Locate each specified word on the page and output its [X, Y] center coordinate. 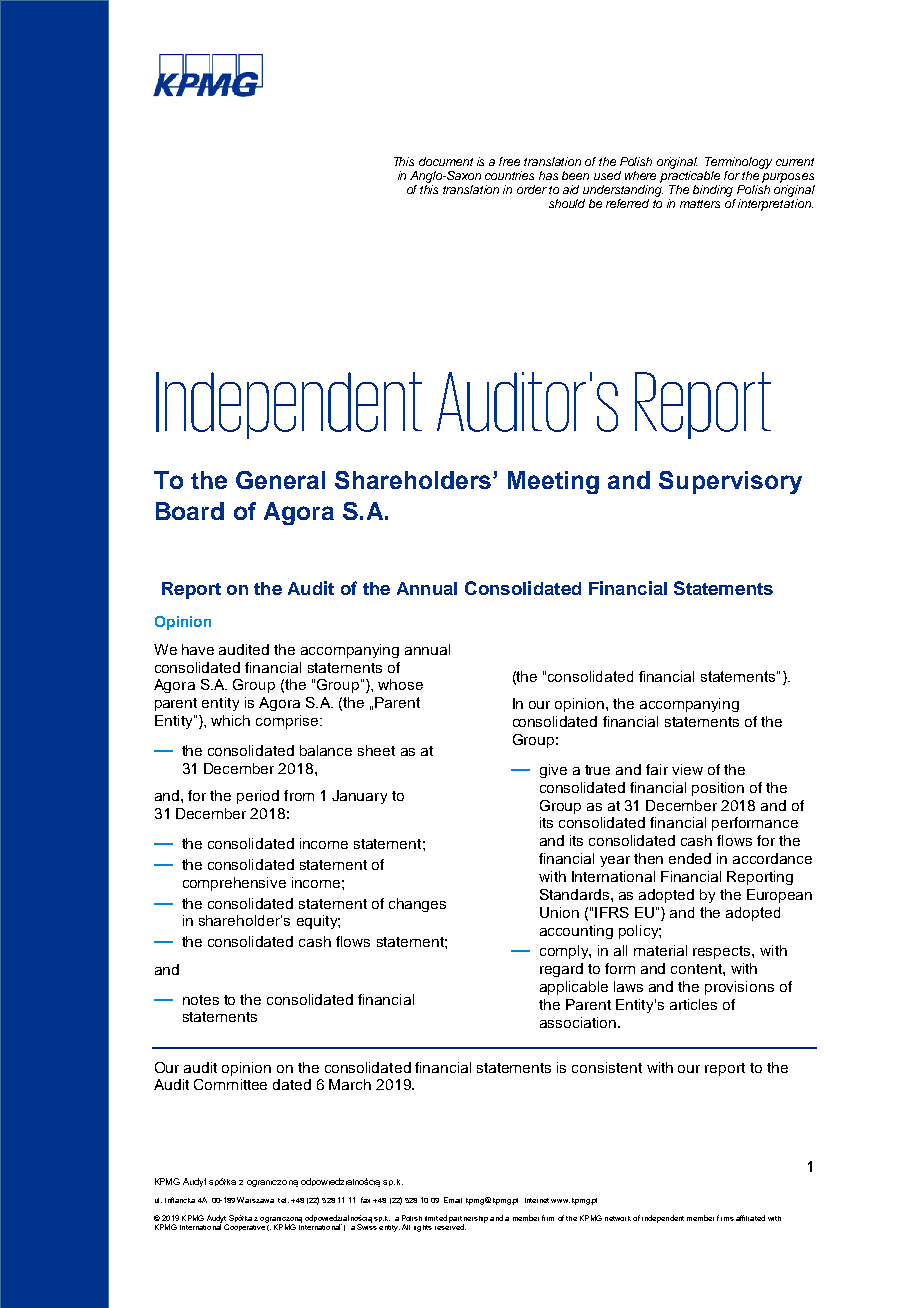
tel [282, 1200]
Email [453, 1200]
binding [713, 191]
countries [509, 175]
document [446, 161]
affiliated [750, 1218]
